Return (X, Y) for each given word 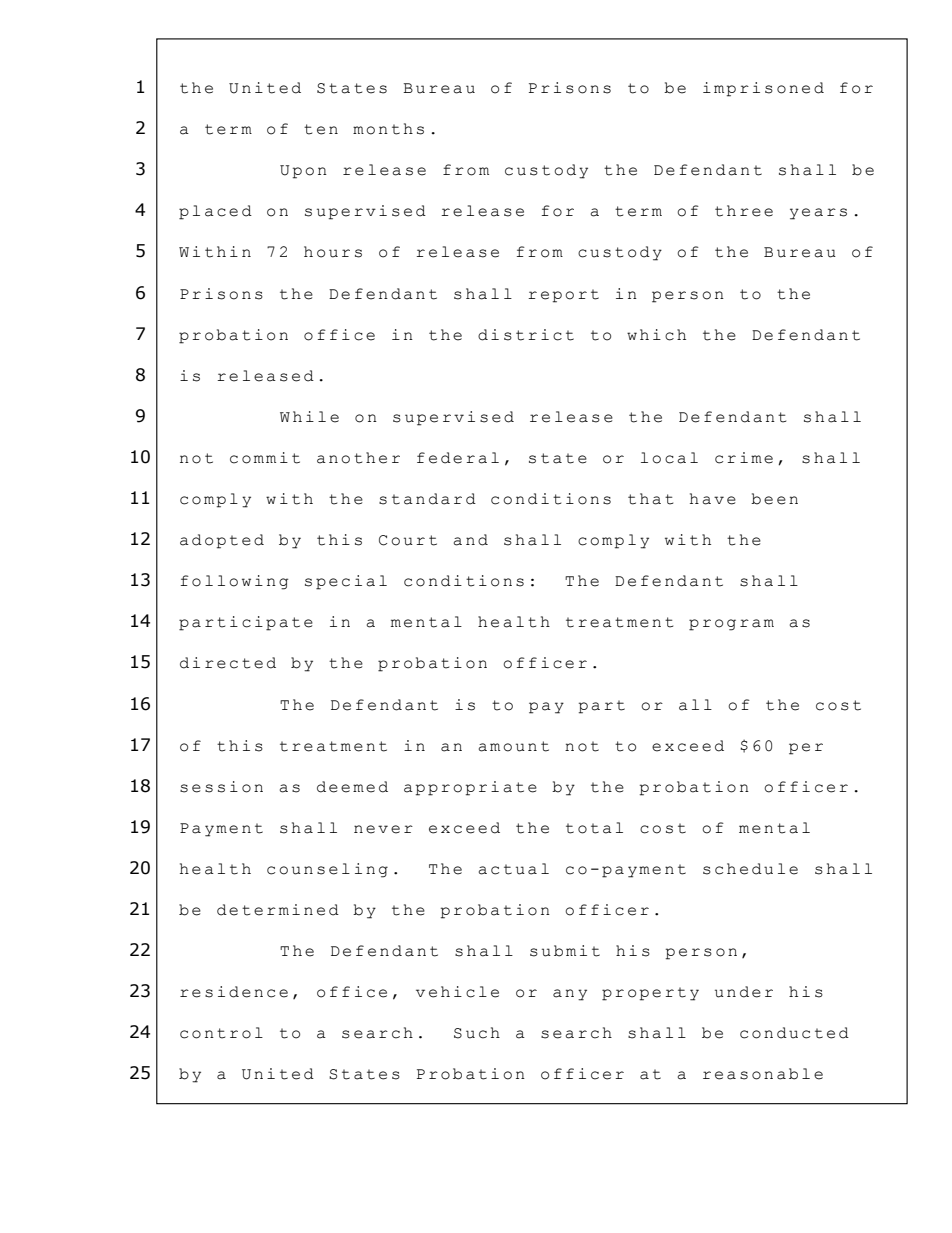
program (731, 625)
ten (321, 129)
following (234, 582)
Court (408, 540)
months (388, 129)
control (221, 1033)
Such (477, 1033)
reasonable (763, 1074)
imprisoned (763, 89)
